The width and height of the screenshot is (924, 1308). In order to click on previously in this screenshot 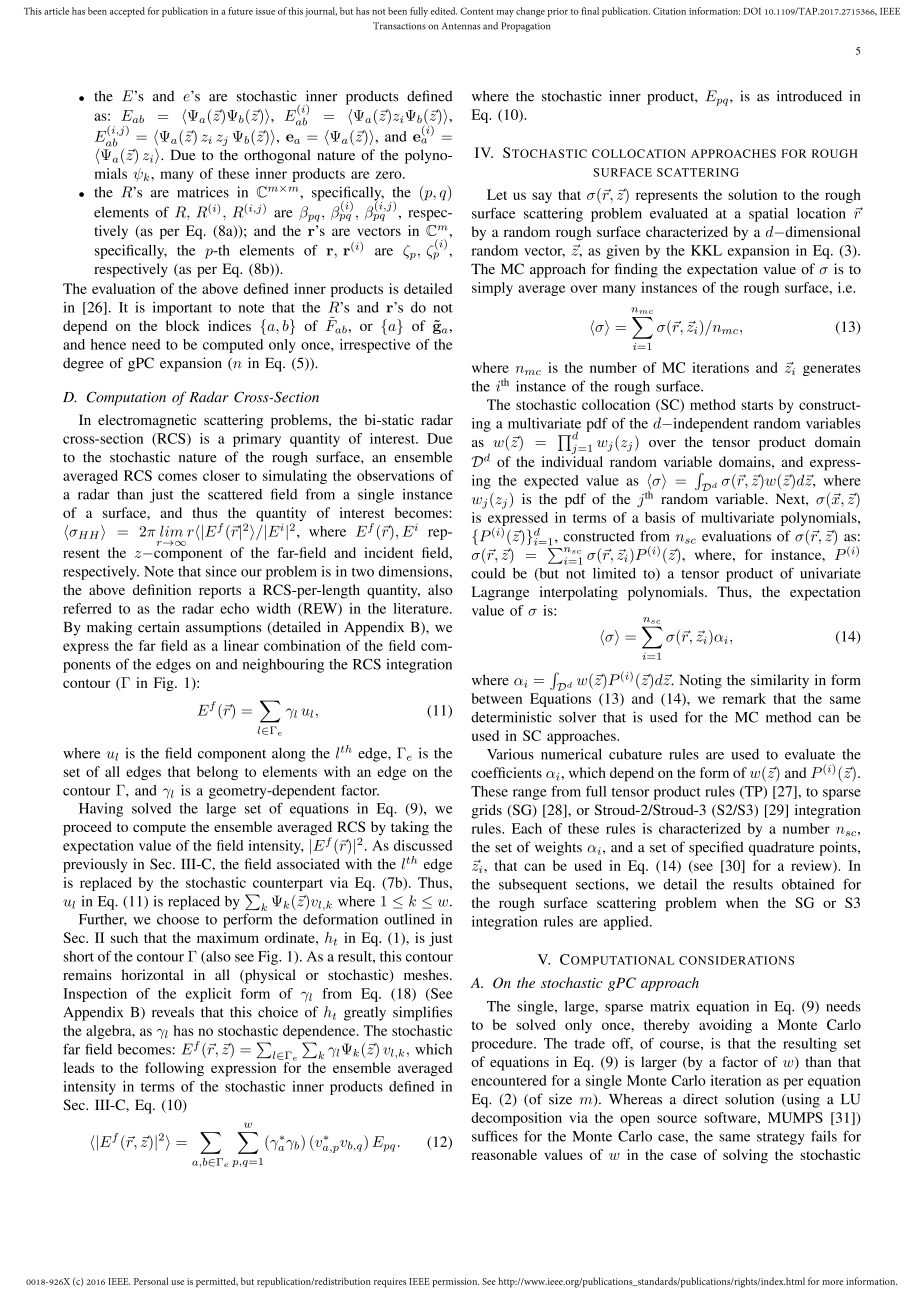, I will do `click(95, 865)`.
